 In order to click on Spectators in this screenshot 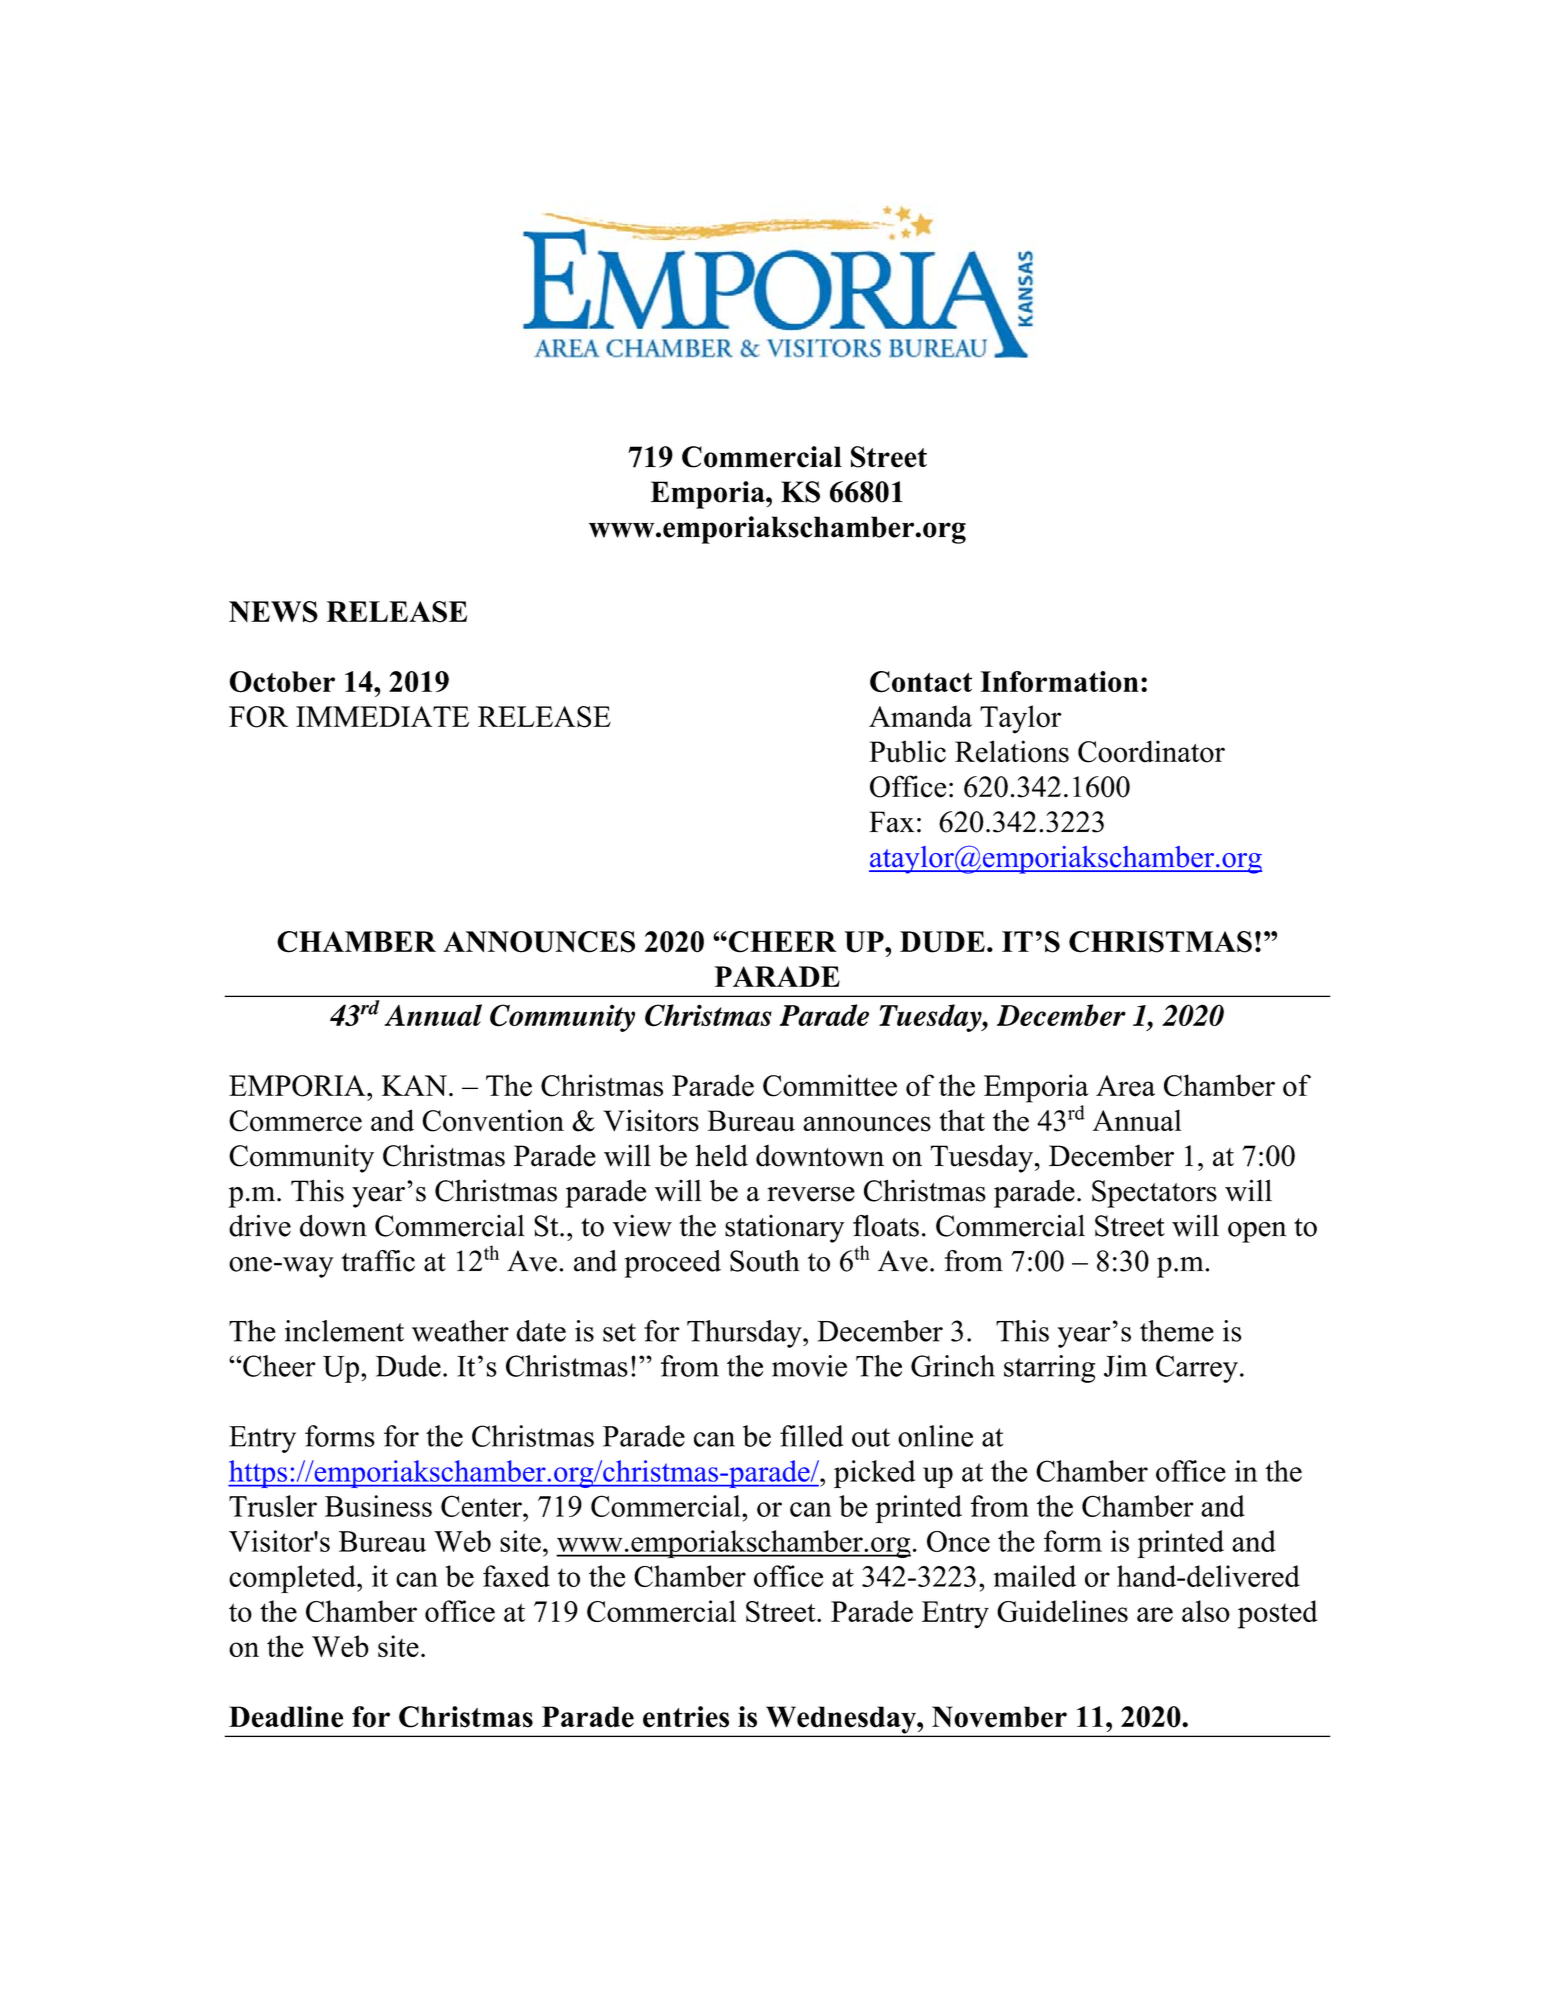, I will do `click(1154, 1194)`.
